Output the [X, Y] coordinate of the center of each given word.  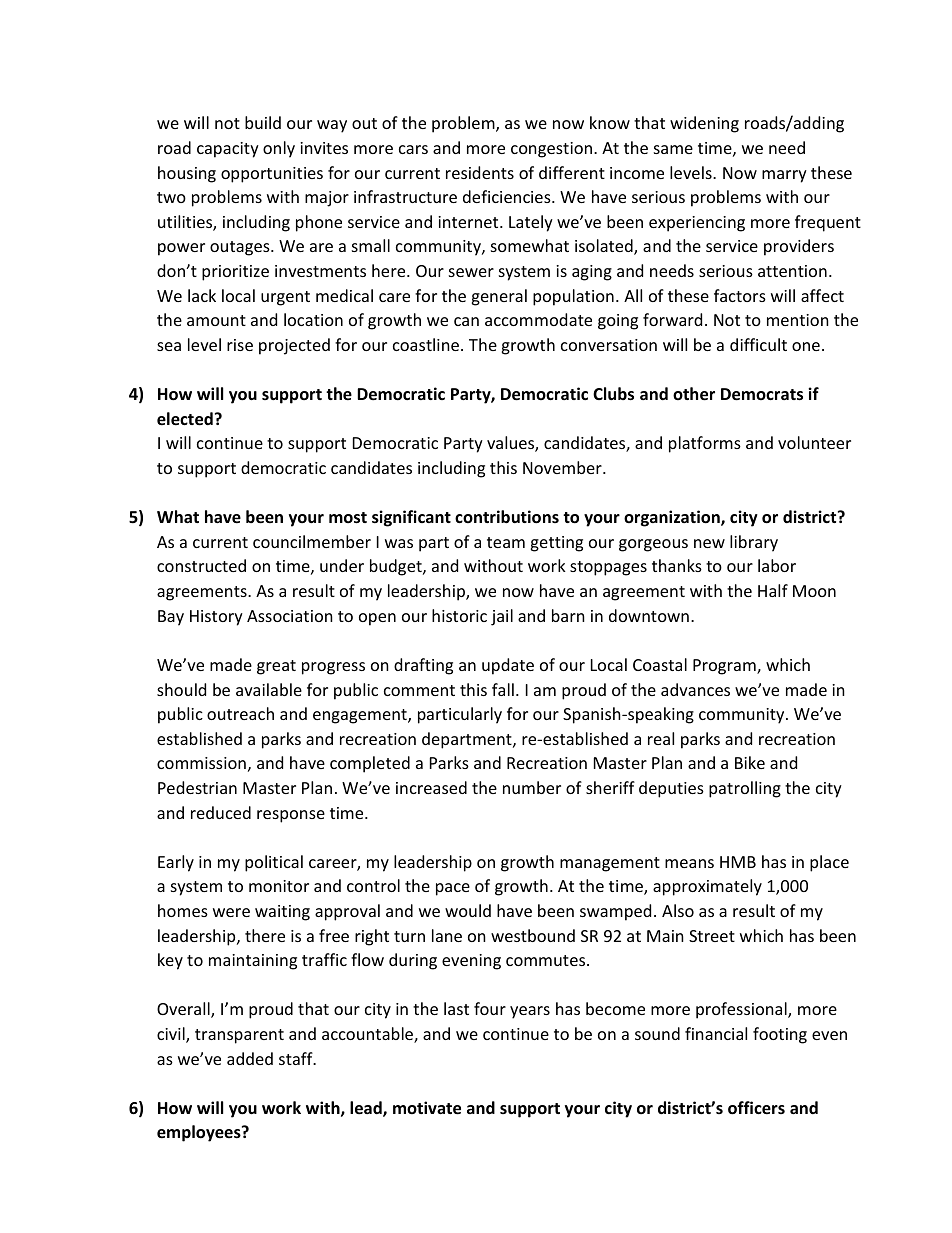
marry [784, 176]
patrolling [745, 789]
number [532, 787]
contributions [507, 517]
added [250, 1058]
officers [756, 1108]
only [279, 149]
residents [480, 172]
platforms [705, 444]
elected [185, 419]
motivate [427, 1108]
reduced [221, 812]
